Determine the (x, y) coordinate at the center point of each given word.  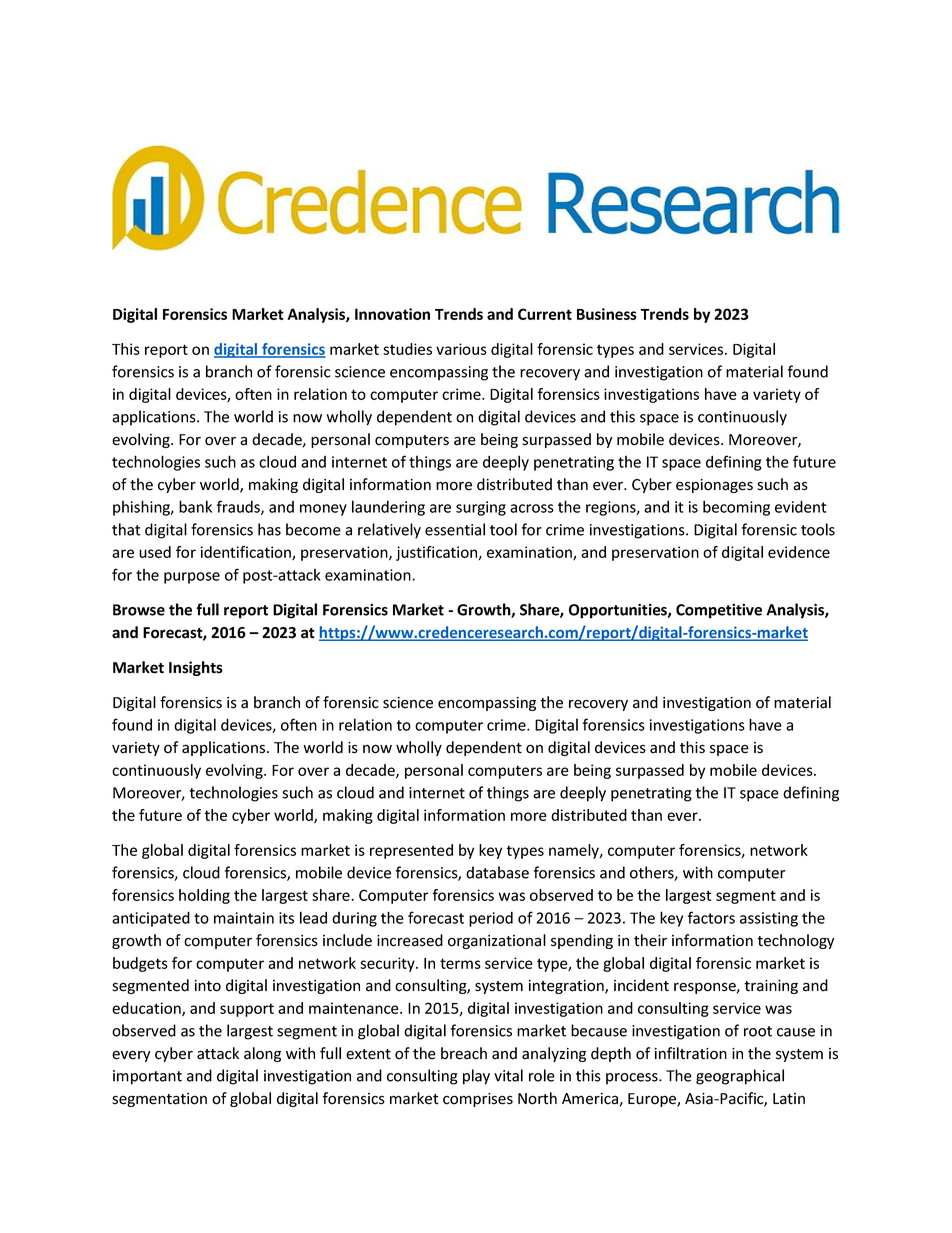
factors (711, 917)
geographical (740, 1077)
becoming (736, 508)
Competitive (719, 611)
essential (455, 529)
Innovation (392, 314)
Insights (196, 668)
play (476, 1077)
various (461, 349)
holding (204, 896)
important (147, 1077)
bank (195, 506)
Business (607, 314)
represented (411, 851)
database (497, 872)
